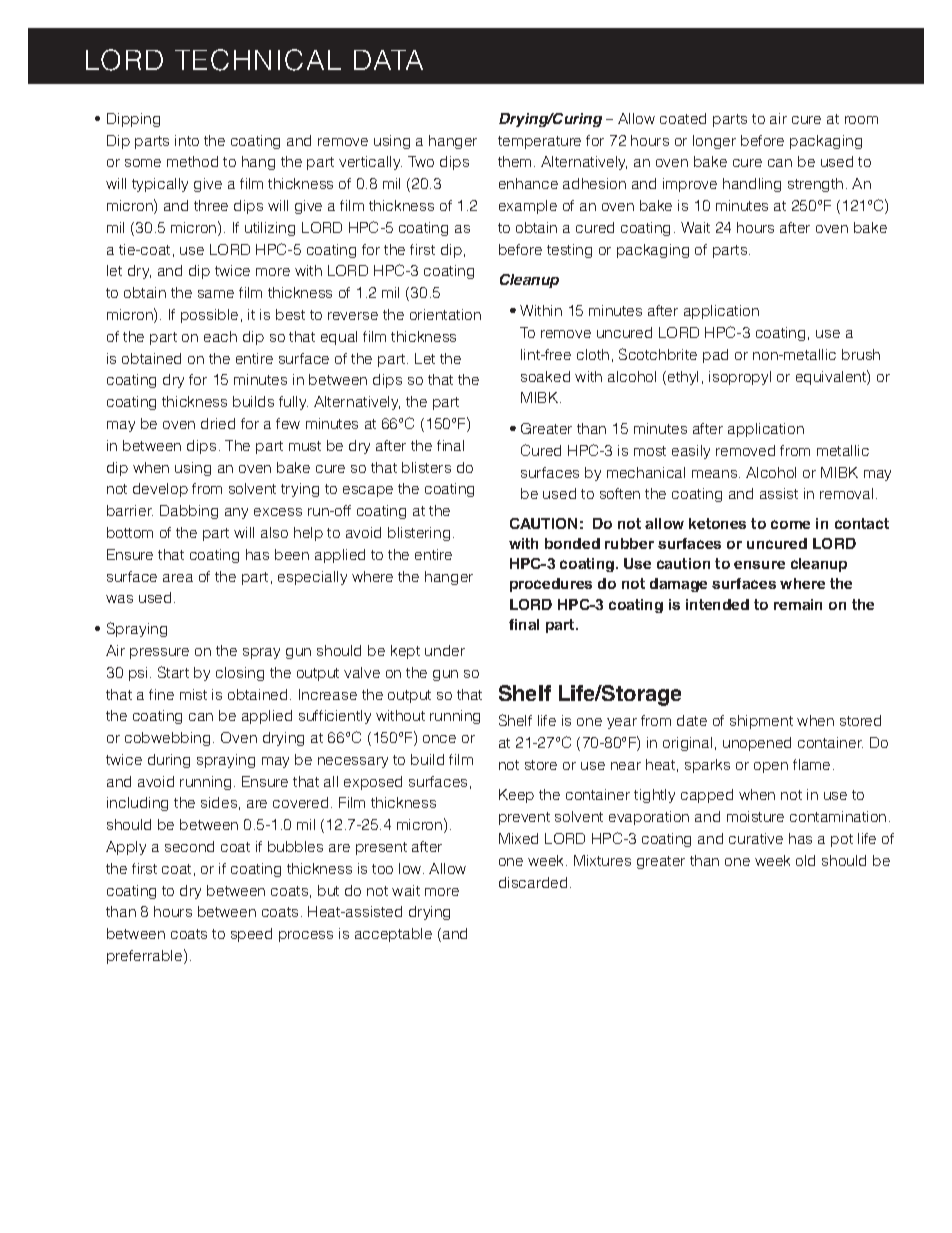  I want to click on blisters, so click(426, 467).
